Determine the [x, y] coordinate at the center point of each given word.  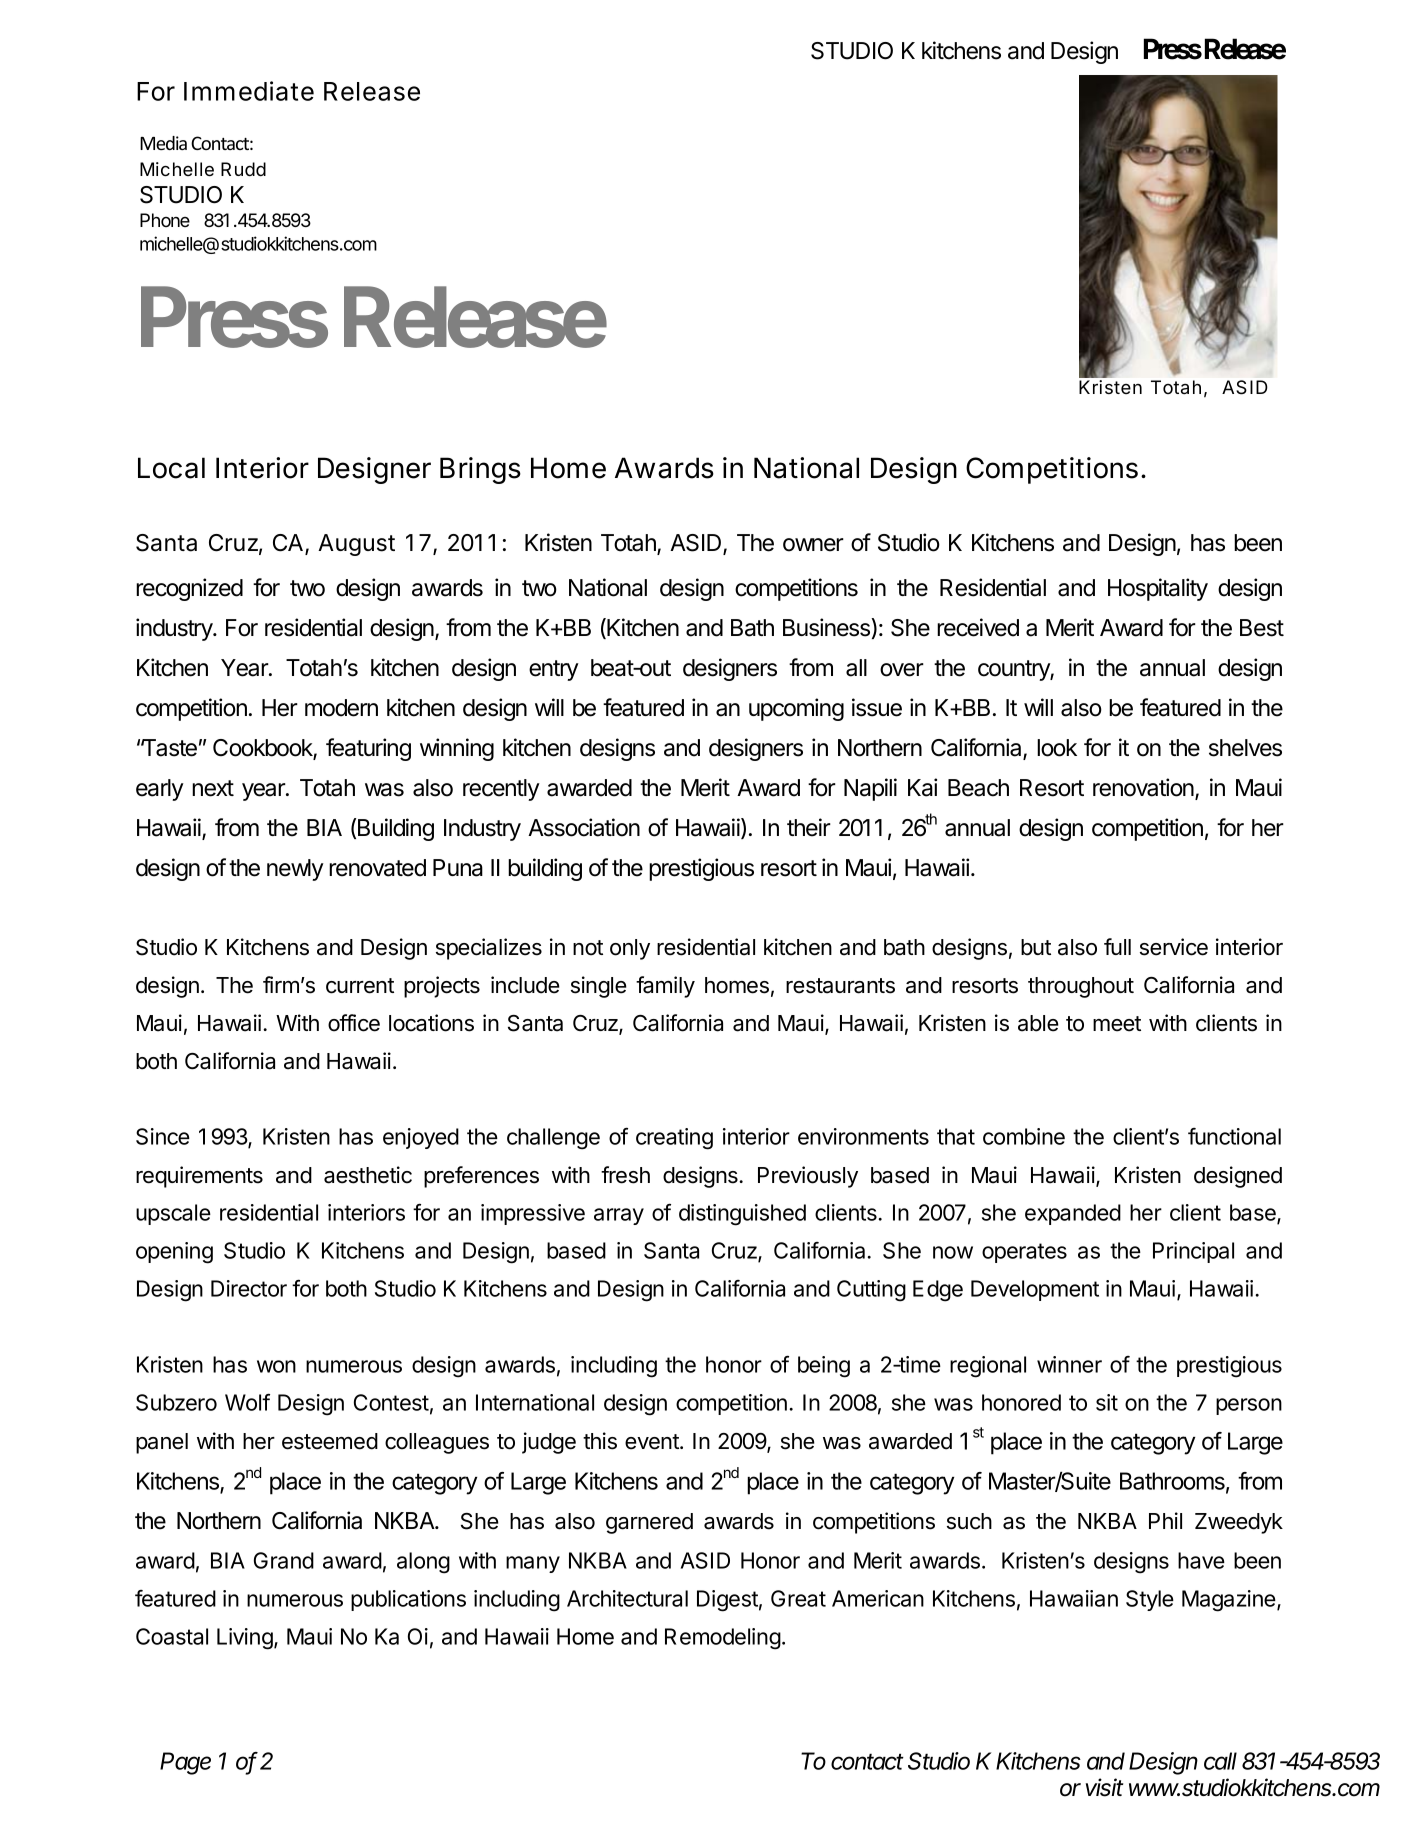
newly [295, 870]
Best [1262, 628]
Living [245, 1639]
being [824, 1367]
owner [813, 545]
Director [249, 1288]
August [356, 545]
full [1117, 946]
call [1220, 1761]
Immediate [249, 91]
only [630, 949]
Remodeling [723, 1639]
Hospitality [1158, 589]
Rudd [243, 169]
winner [1069, 1364]
